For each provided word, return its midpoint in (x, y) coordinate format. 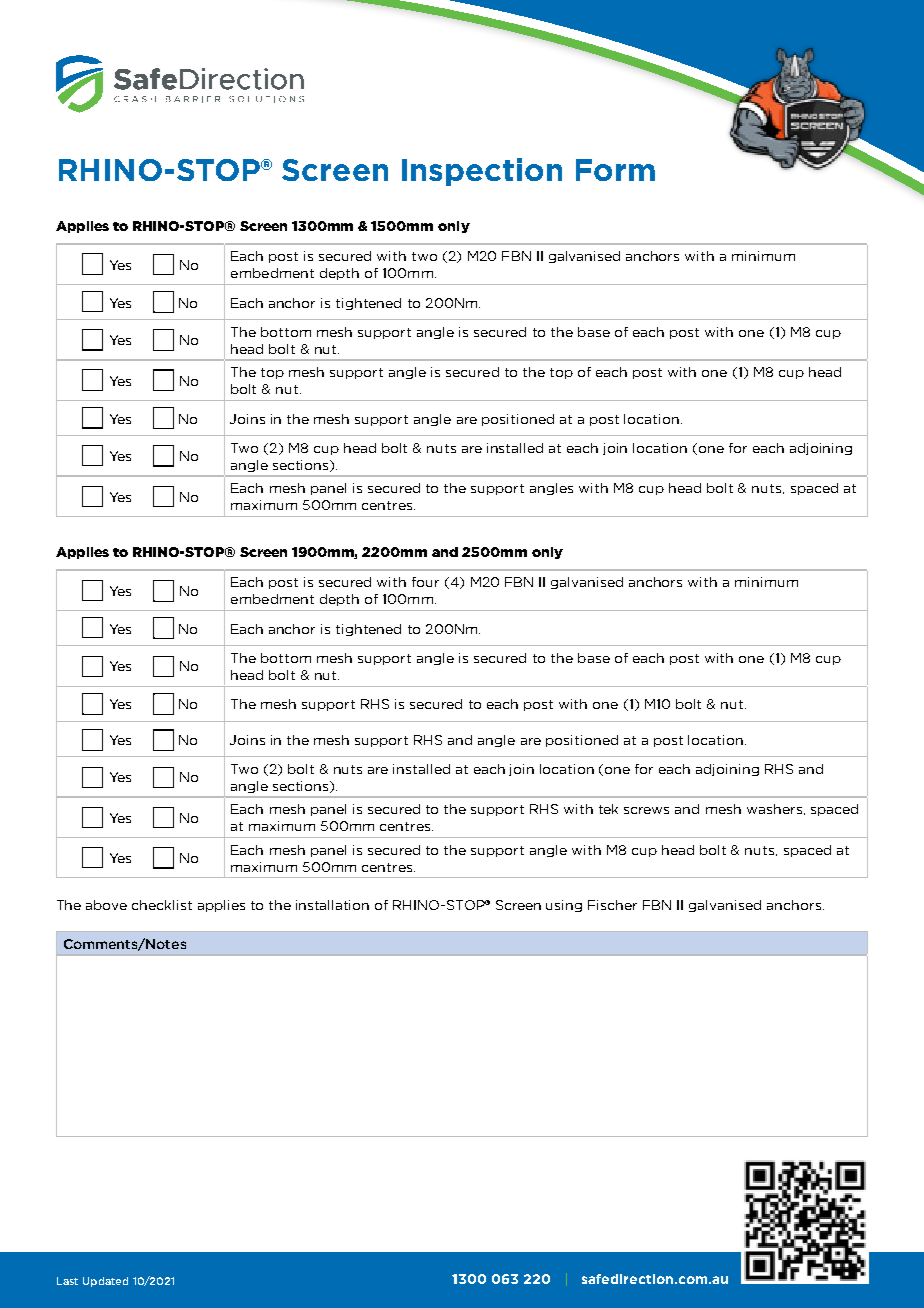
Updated (105, 1282)
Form (615, 170)
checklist (162, 905)
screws (646, 810)
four (425, 582)
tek (608, 809)
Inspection (482, 172)
